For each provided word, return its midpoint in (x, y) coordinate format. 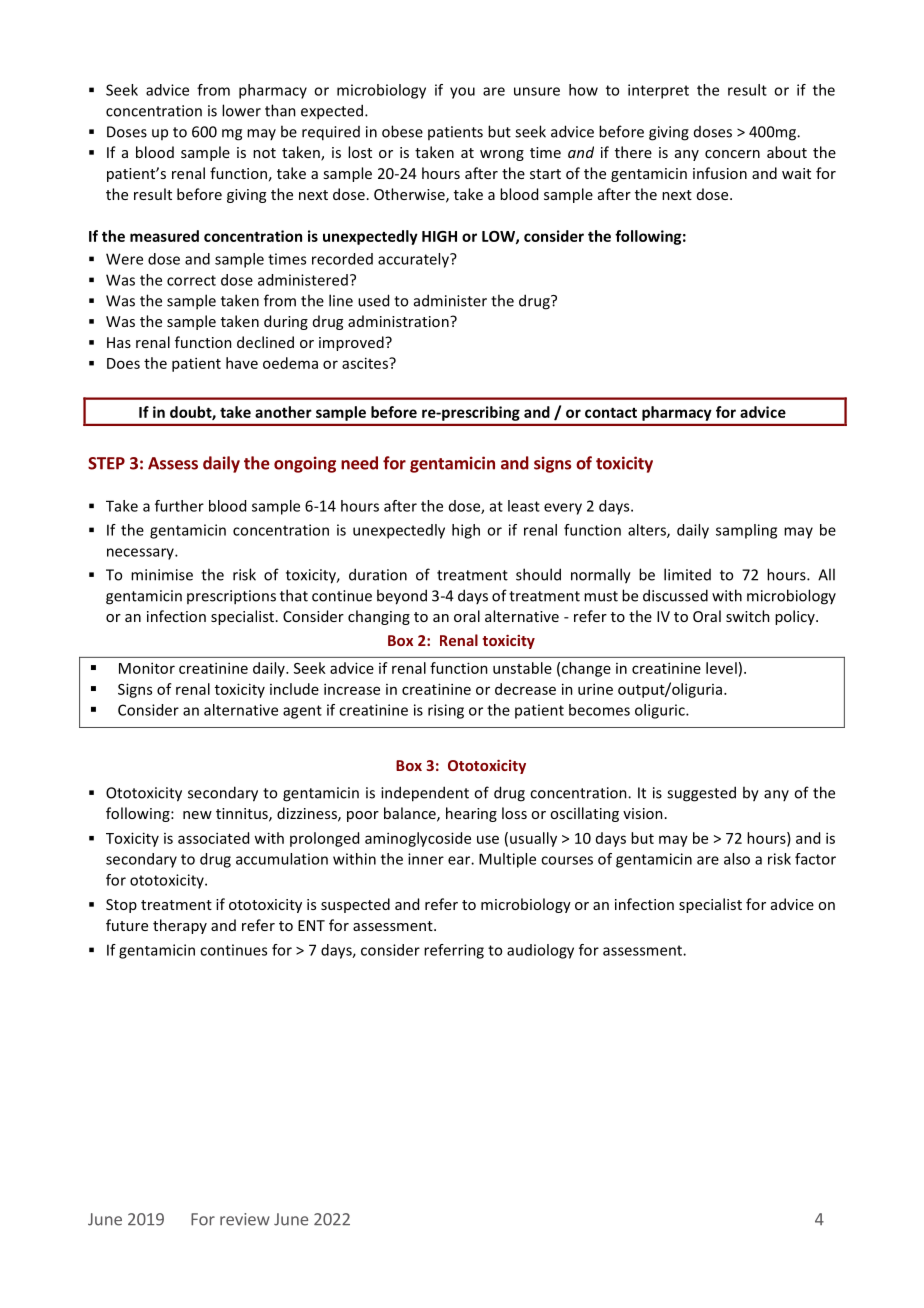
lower (241, 110)
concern (732, 154)
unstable (522, 668)
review (245, 1219)
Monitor (147, 668)
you (462, 93)
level (721, 668)
